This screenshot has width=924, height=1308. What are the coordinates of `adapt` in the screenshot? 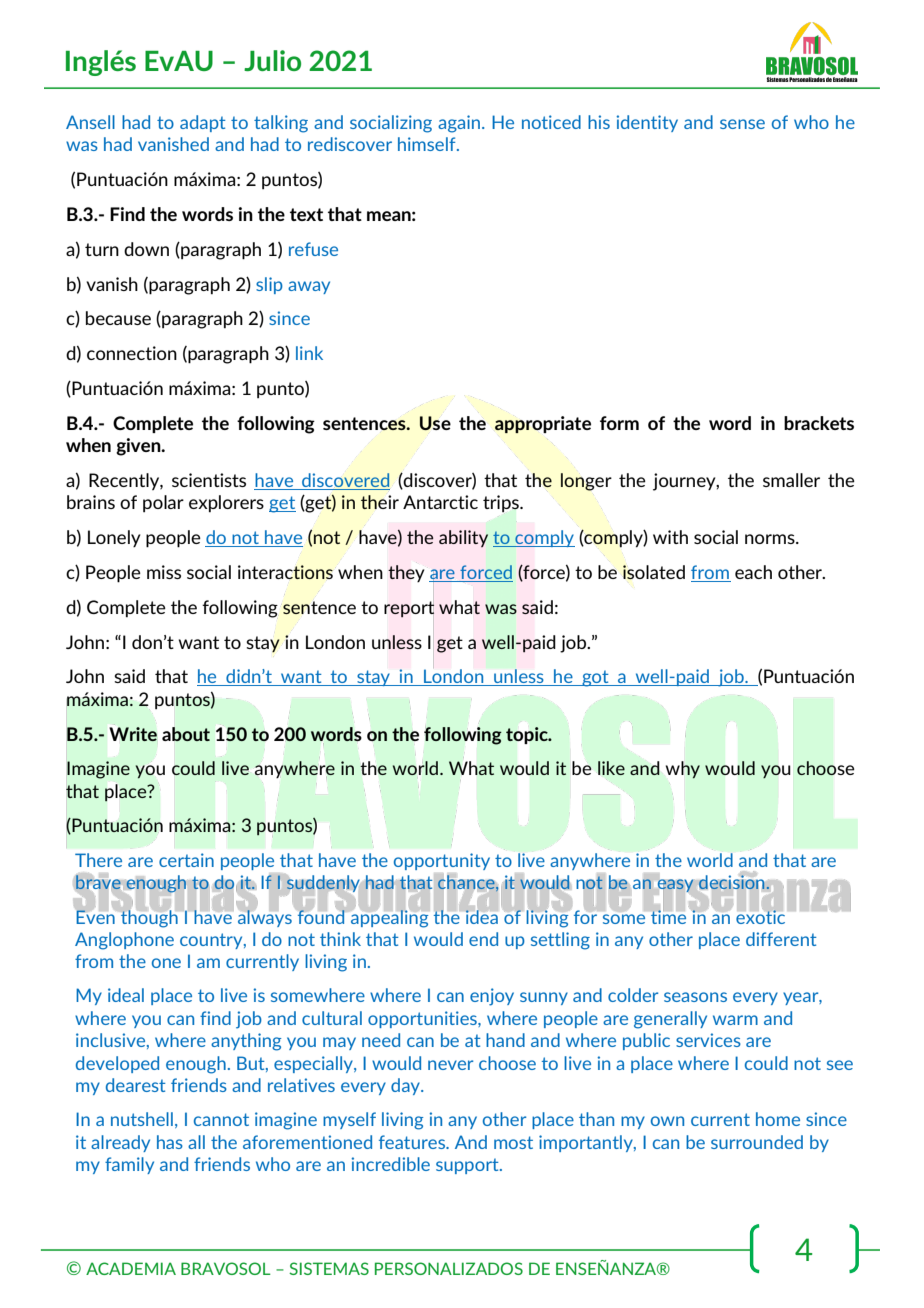 It's located at (203, 123).
